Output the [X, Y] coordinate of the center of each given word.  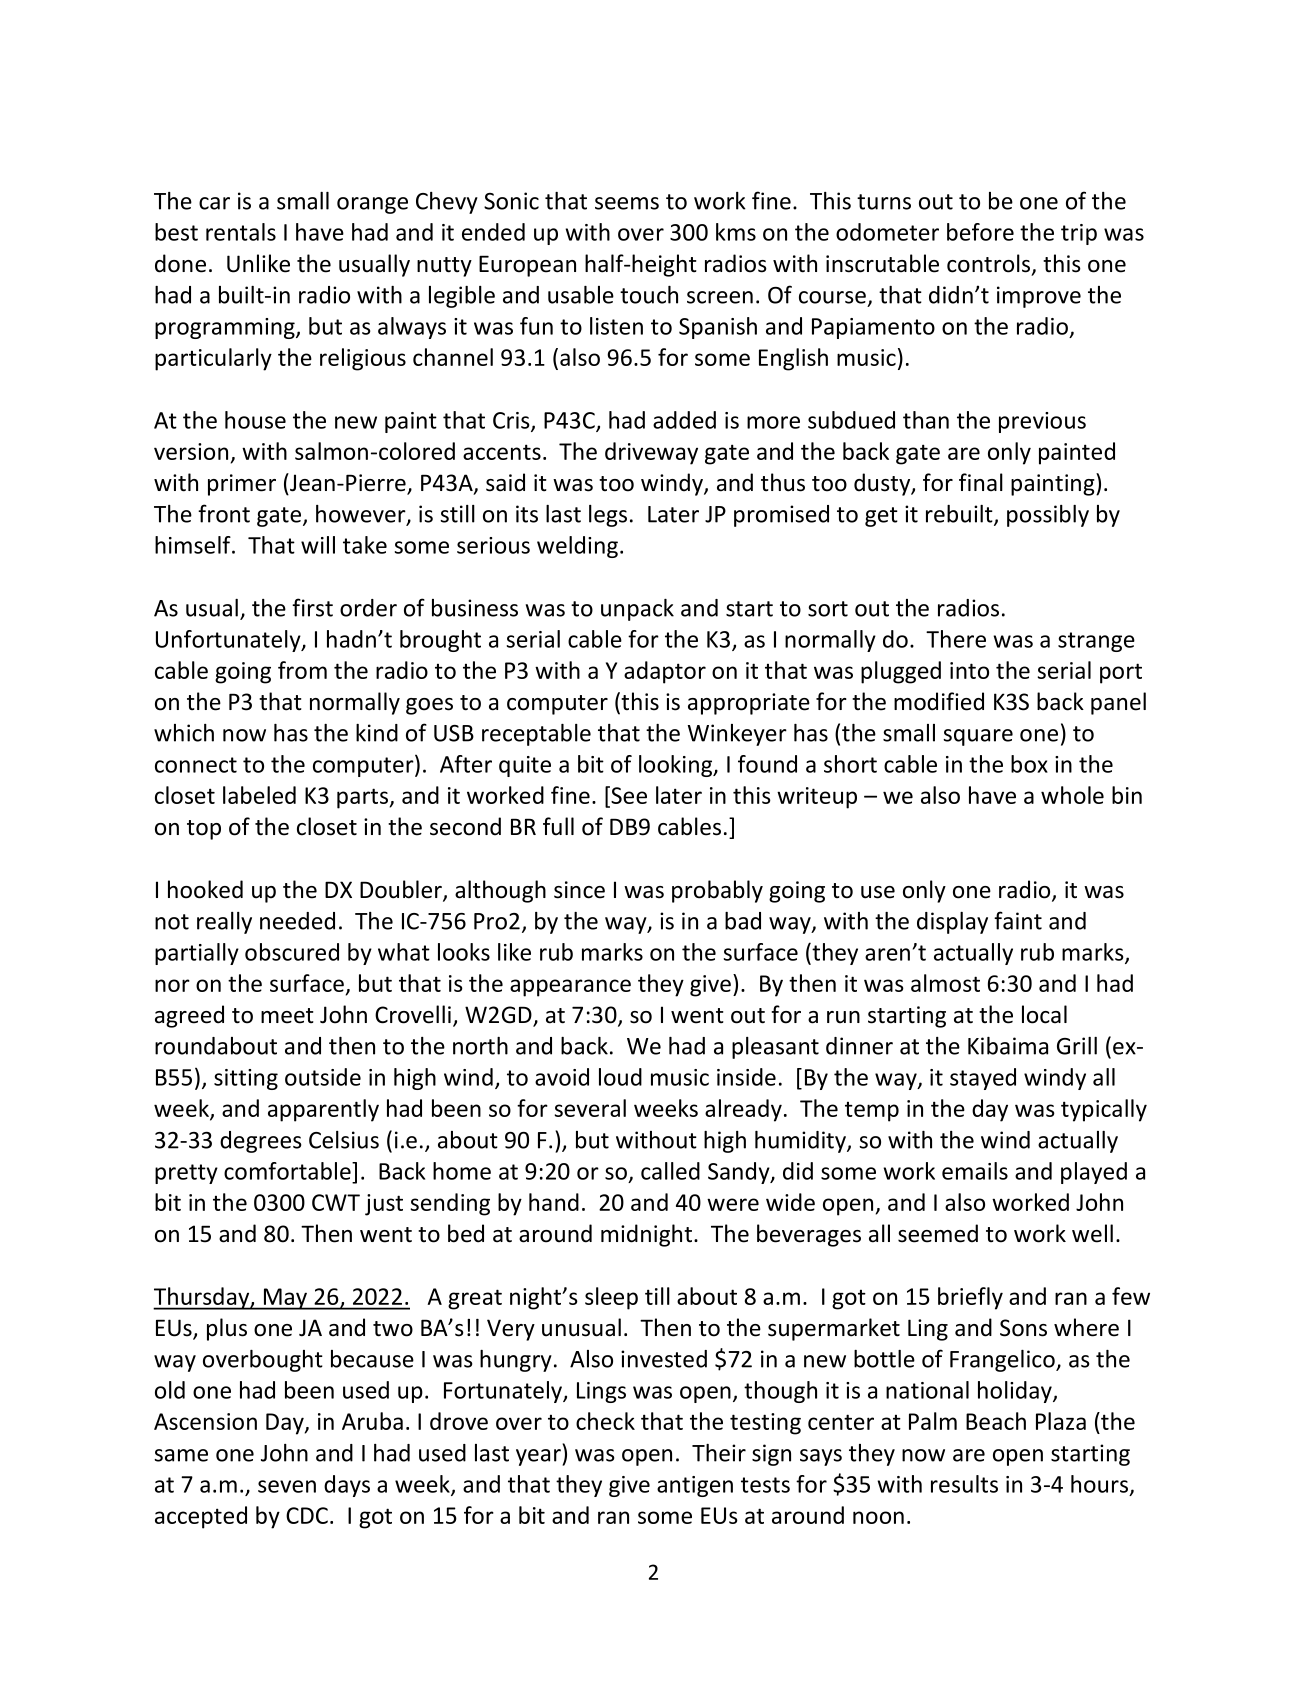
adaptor [665, 672]
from [302, 670]
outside [323, 1077]
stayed [983, 1079]
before [980, 232]
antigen [695, 1486]
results [964, 1484]
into [969, 670]
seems [627, 203]
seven [287, 1486]
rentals [241, 232]
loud [620, 1077]
